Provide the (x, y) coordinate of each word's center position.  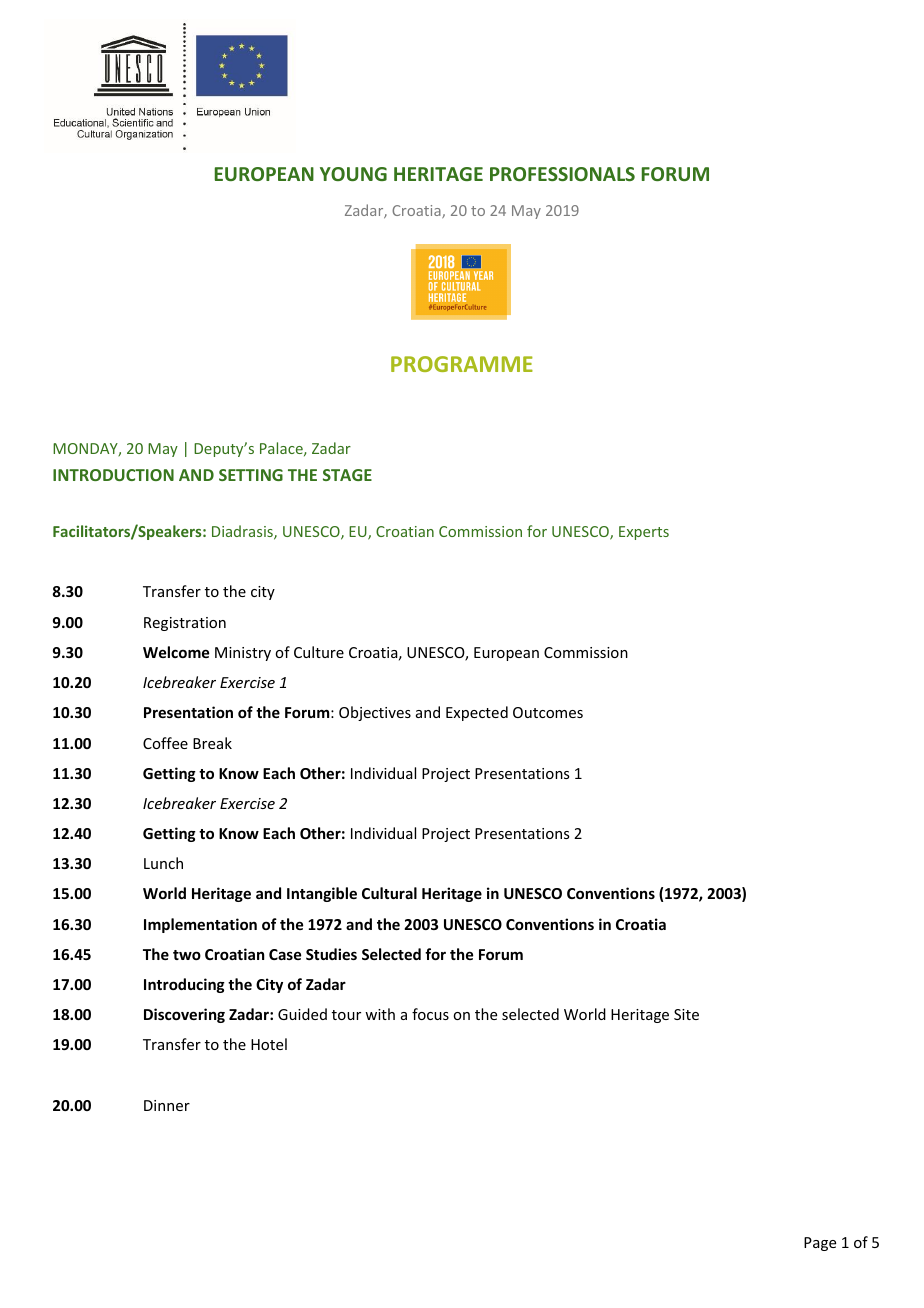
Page (820, 1244)
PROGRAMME (462, 364)
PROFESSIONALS (562, 174)
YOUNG (353, 174)
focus (430, 1014)
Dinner (167, 1105)
